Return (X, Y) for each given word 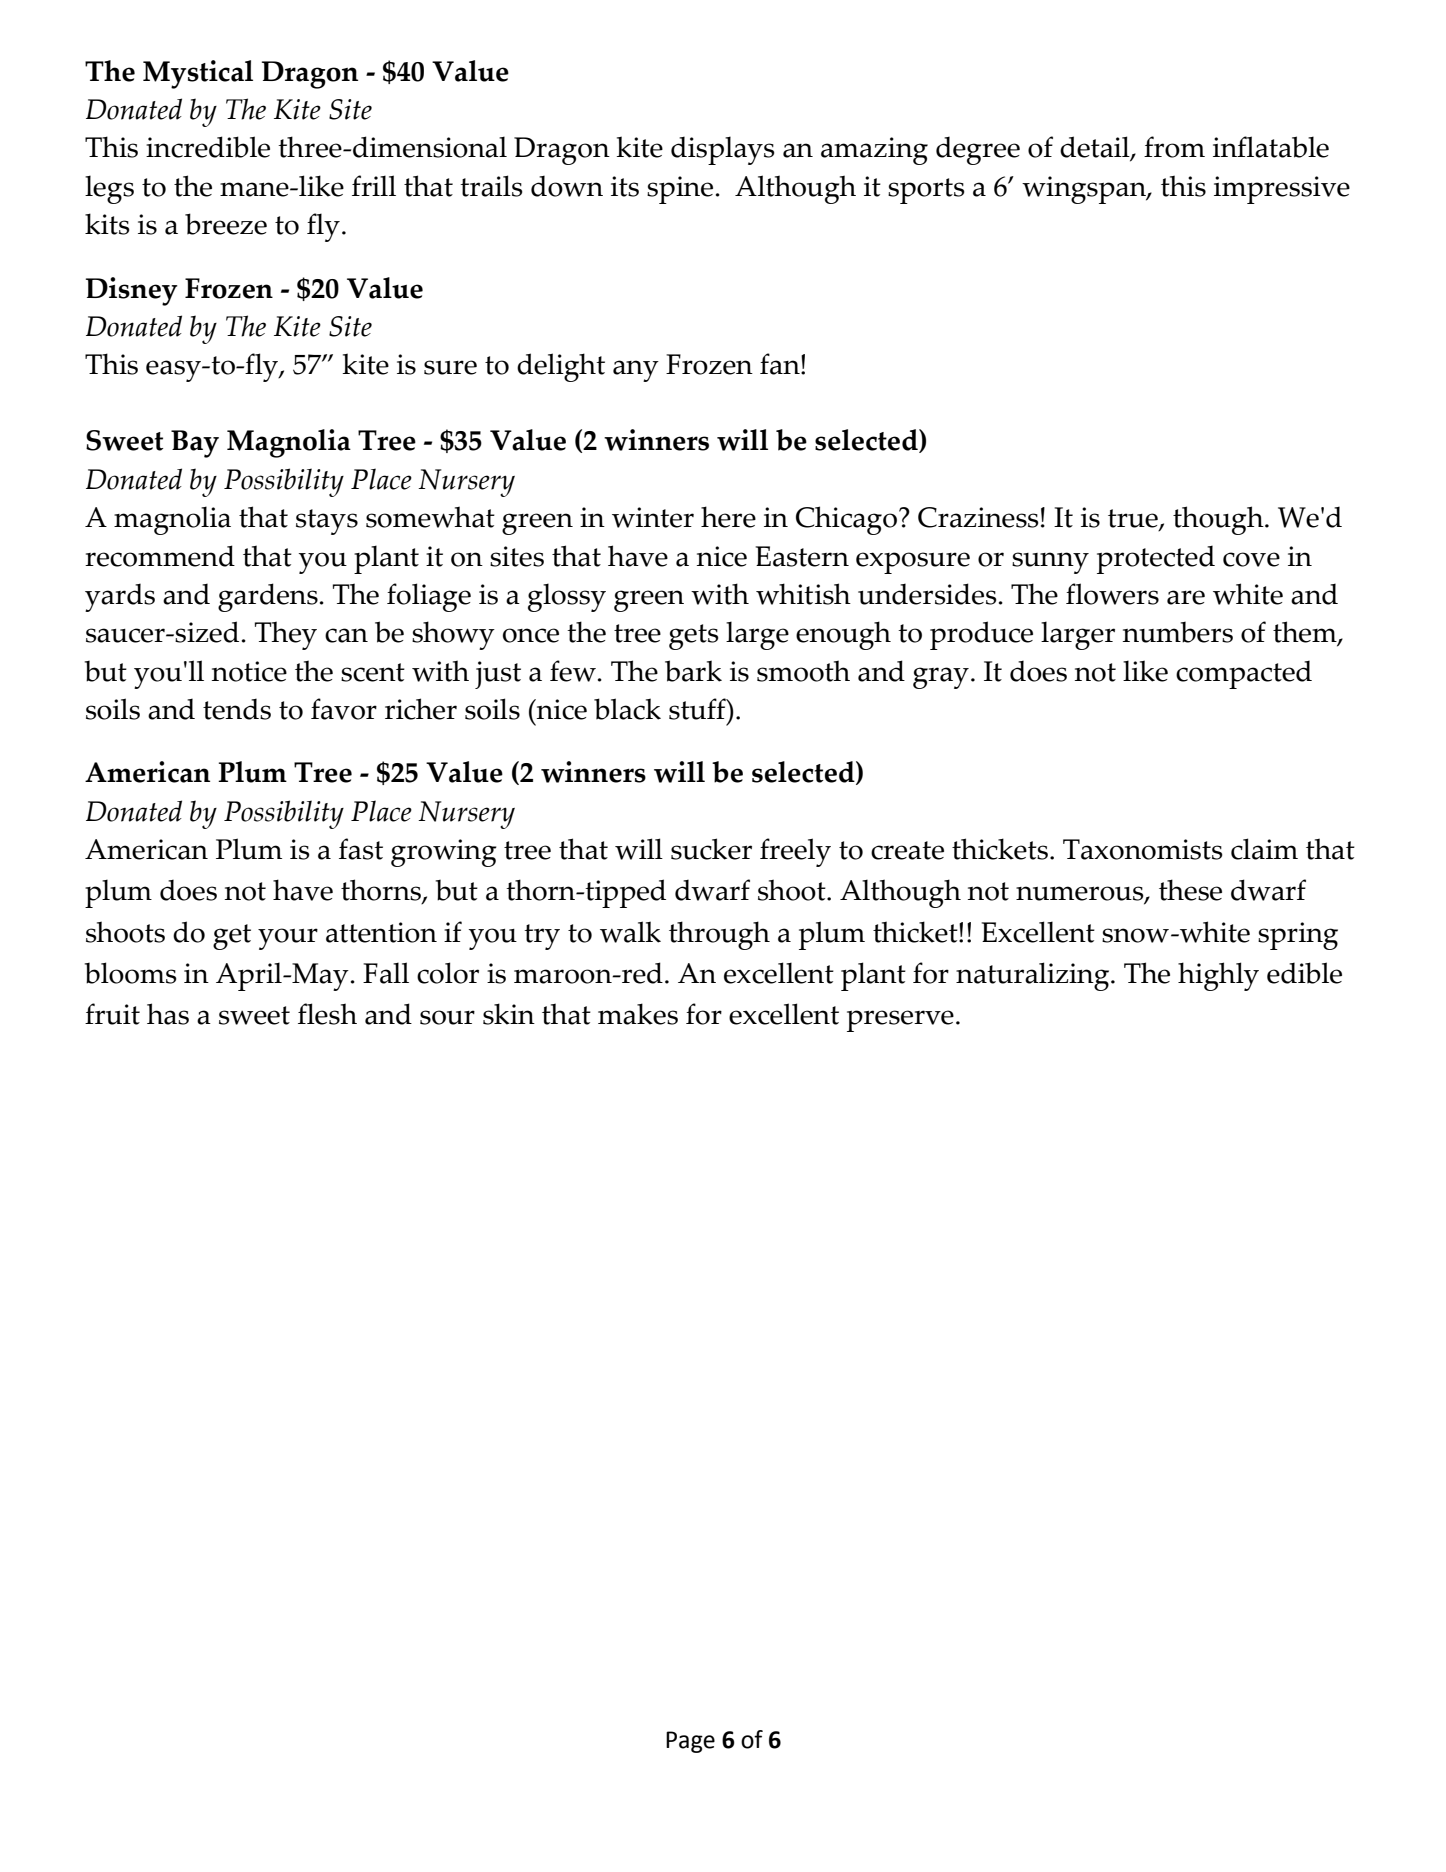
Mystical (198, 74)
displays (723, 150)
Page (690, 1742)
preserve (900, 1021)
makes (638, 1014)
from (1174, 147)
